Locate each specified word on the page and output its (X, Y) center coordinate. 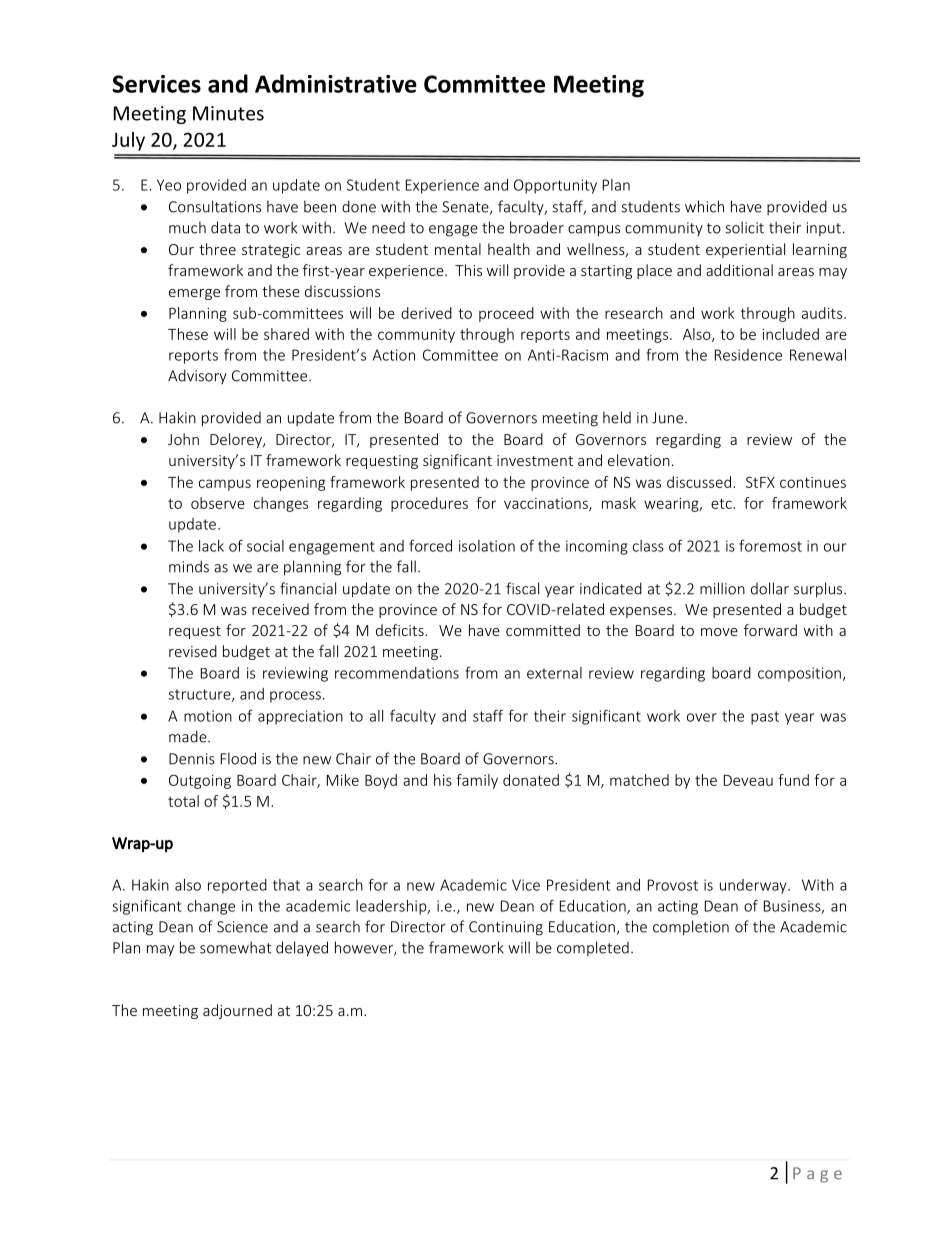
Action (393, 355)
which (704, 206)
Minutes (228, 113)
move (719, 632)
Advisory (197, 376)
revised (193, 651)
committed (543, 630)
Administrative (336, 83)
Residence (748, 355)
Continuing (506, 928)
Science (242, 927)
